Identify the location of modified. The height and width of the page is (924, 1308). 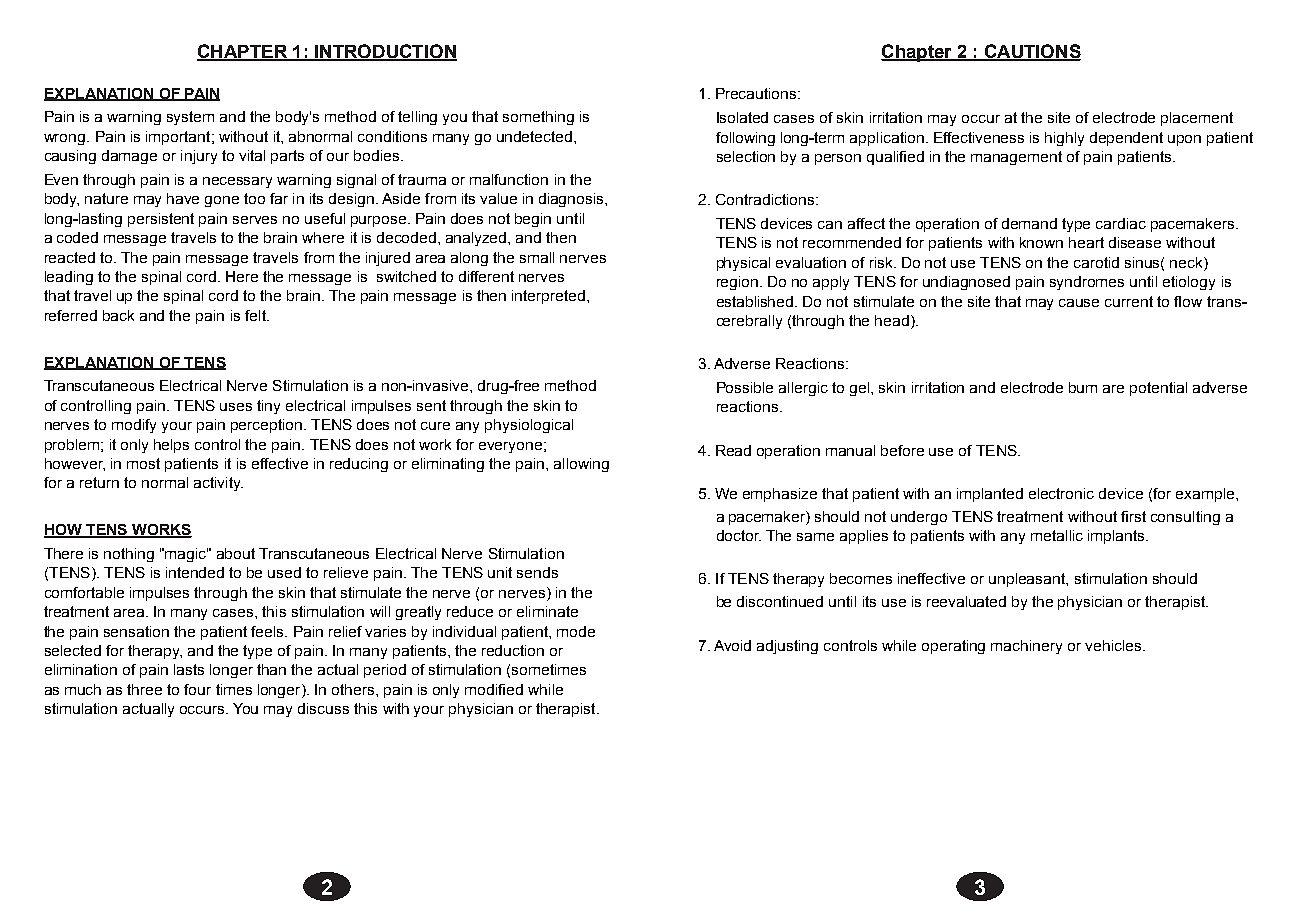
(494, 689).
